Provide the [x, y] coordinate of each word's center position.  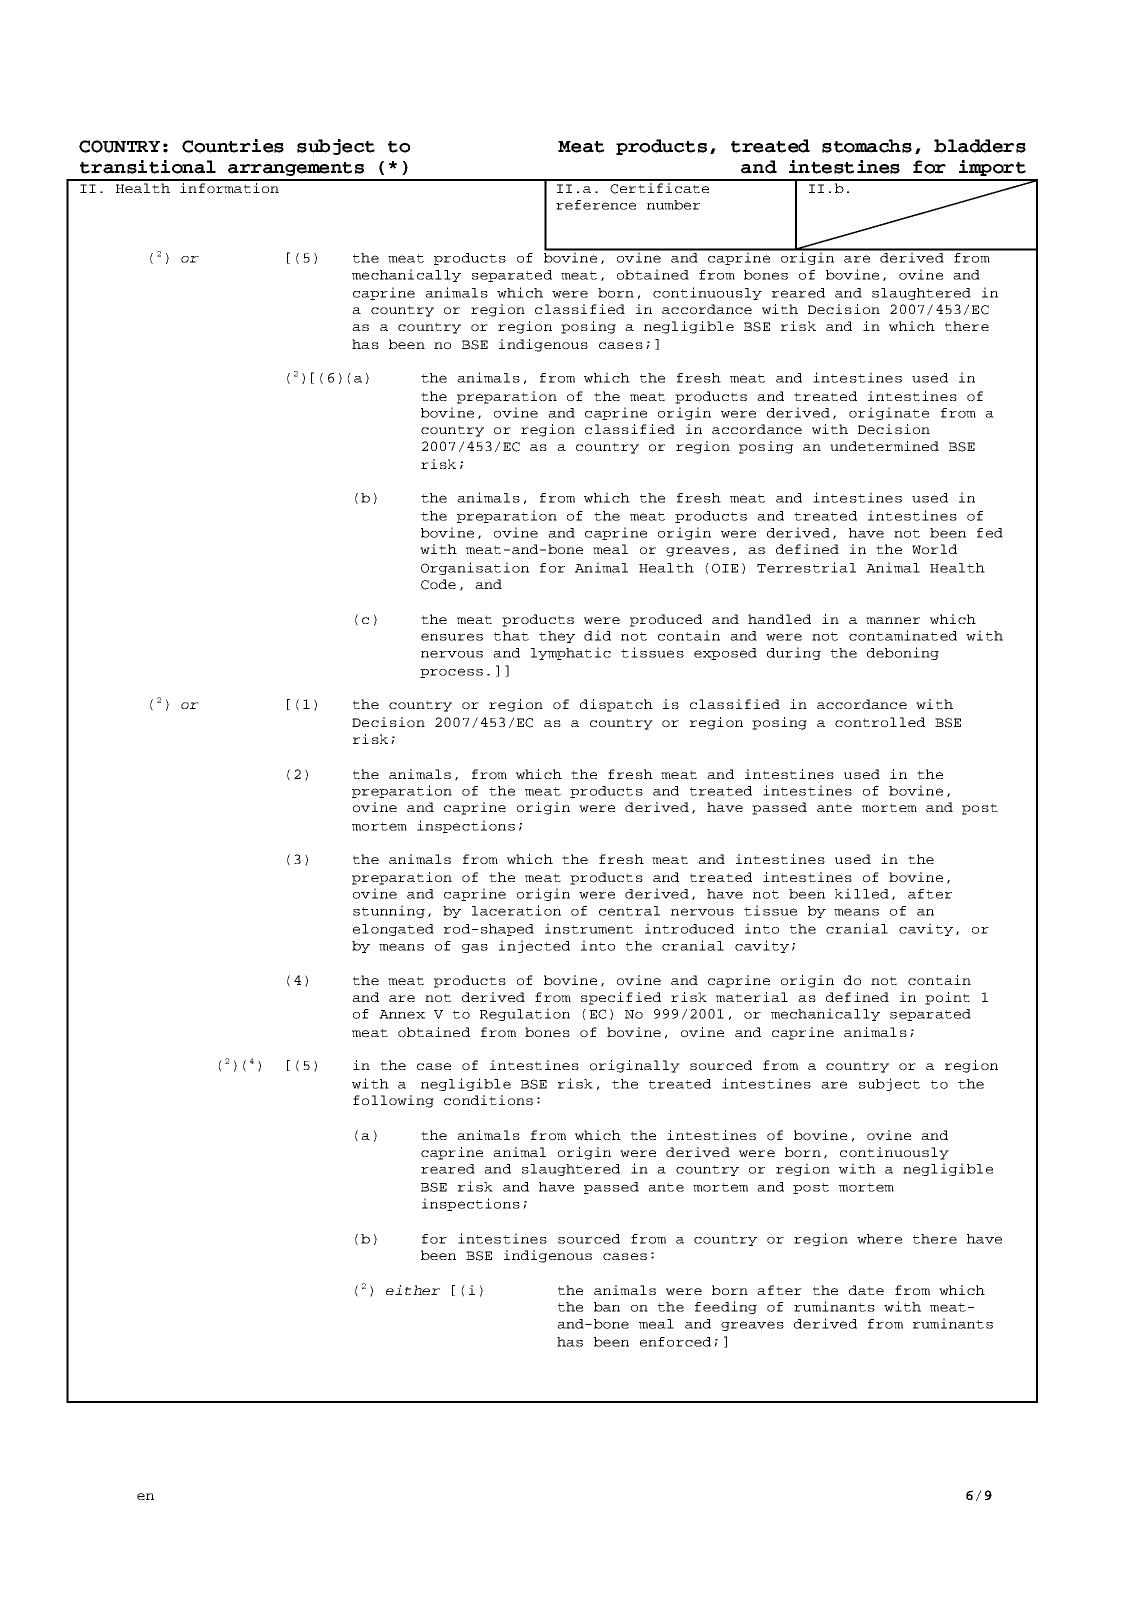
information [229, 187]
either [413, 1290]
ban [607, 1307]
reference [596, 205]
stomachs [867, 146]
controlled [880, 722]
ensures [452, 637]
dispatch [616, 705]
